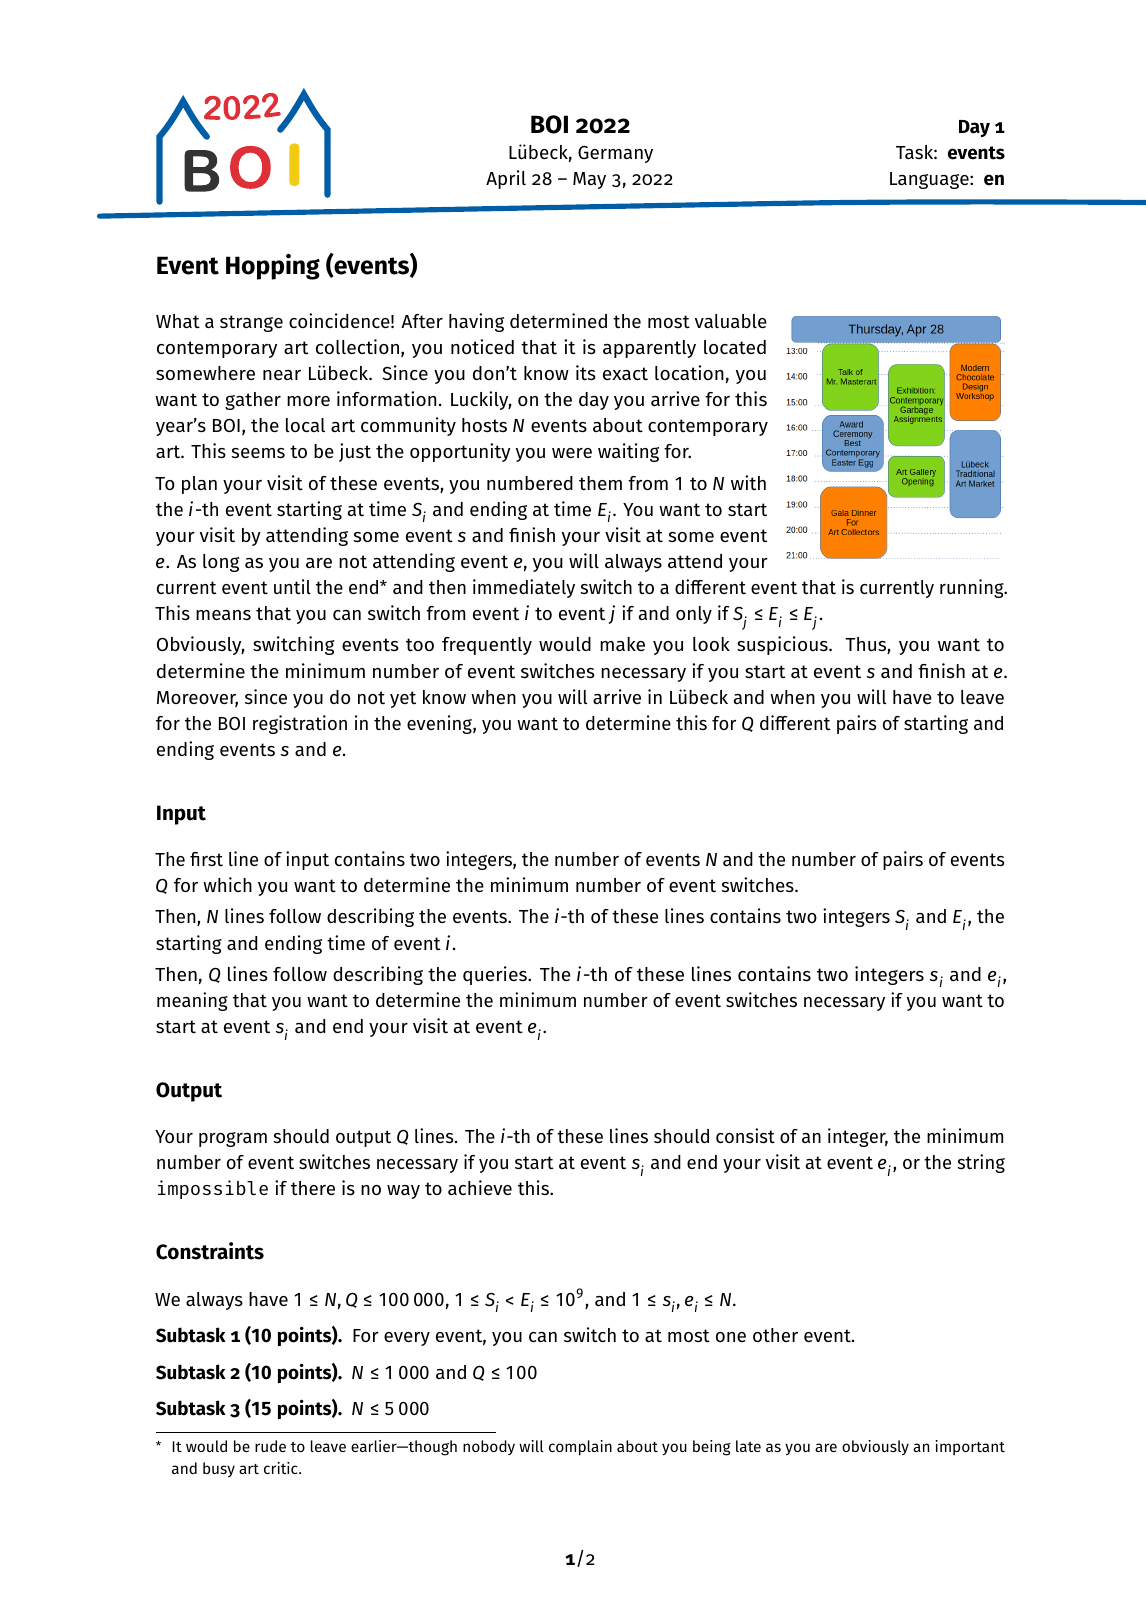 This page has width=1146, height=1621. What do you see at coordinates (496, 975) in the page?
I see `queries` at bounding box center [496, 975].
